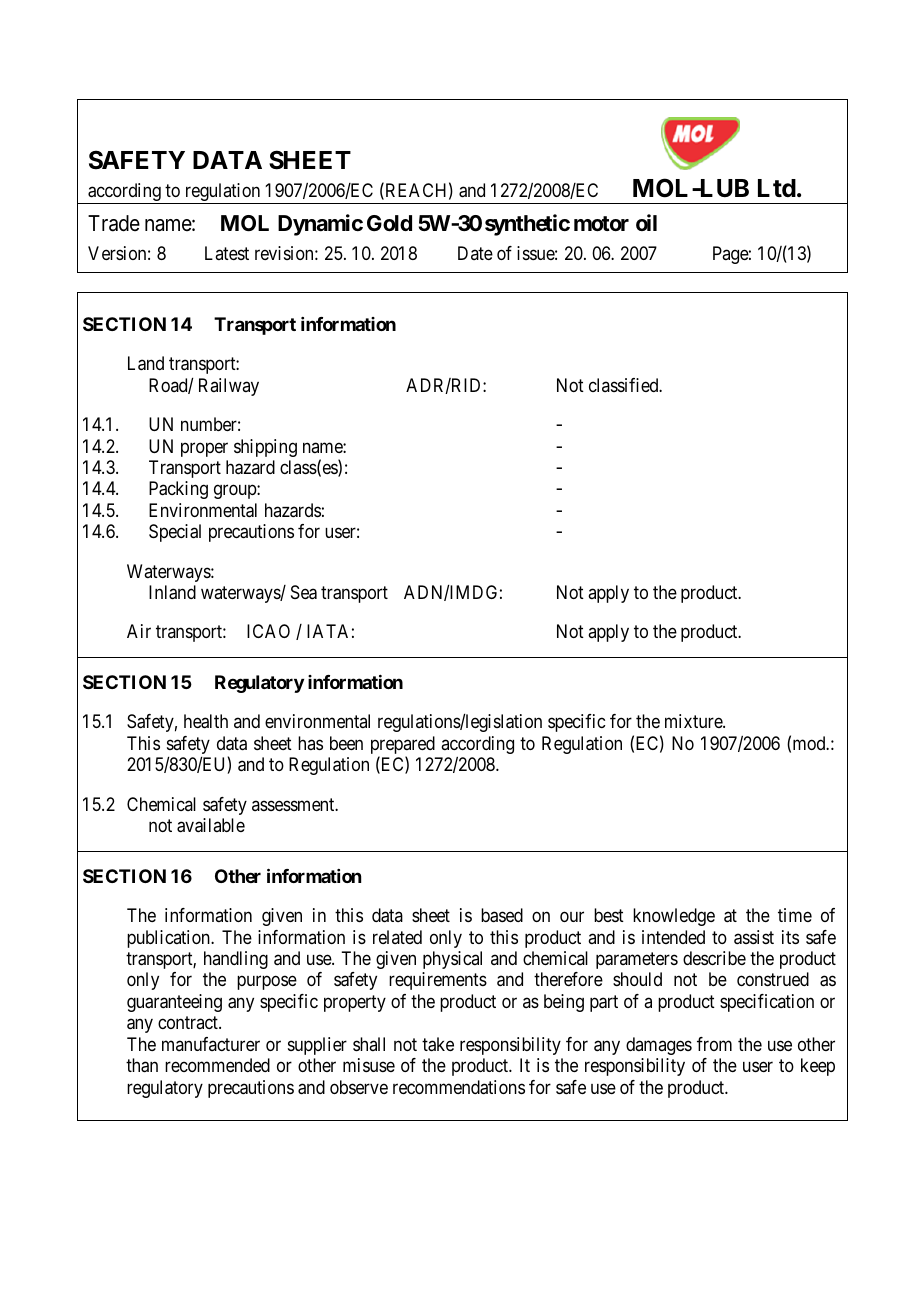 The width and height of the screenshot is (924, 1308). I want to click on recommended, so click(217, 1065).
